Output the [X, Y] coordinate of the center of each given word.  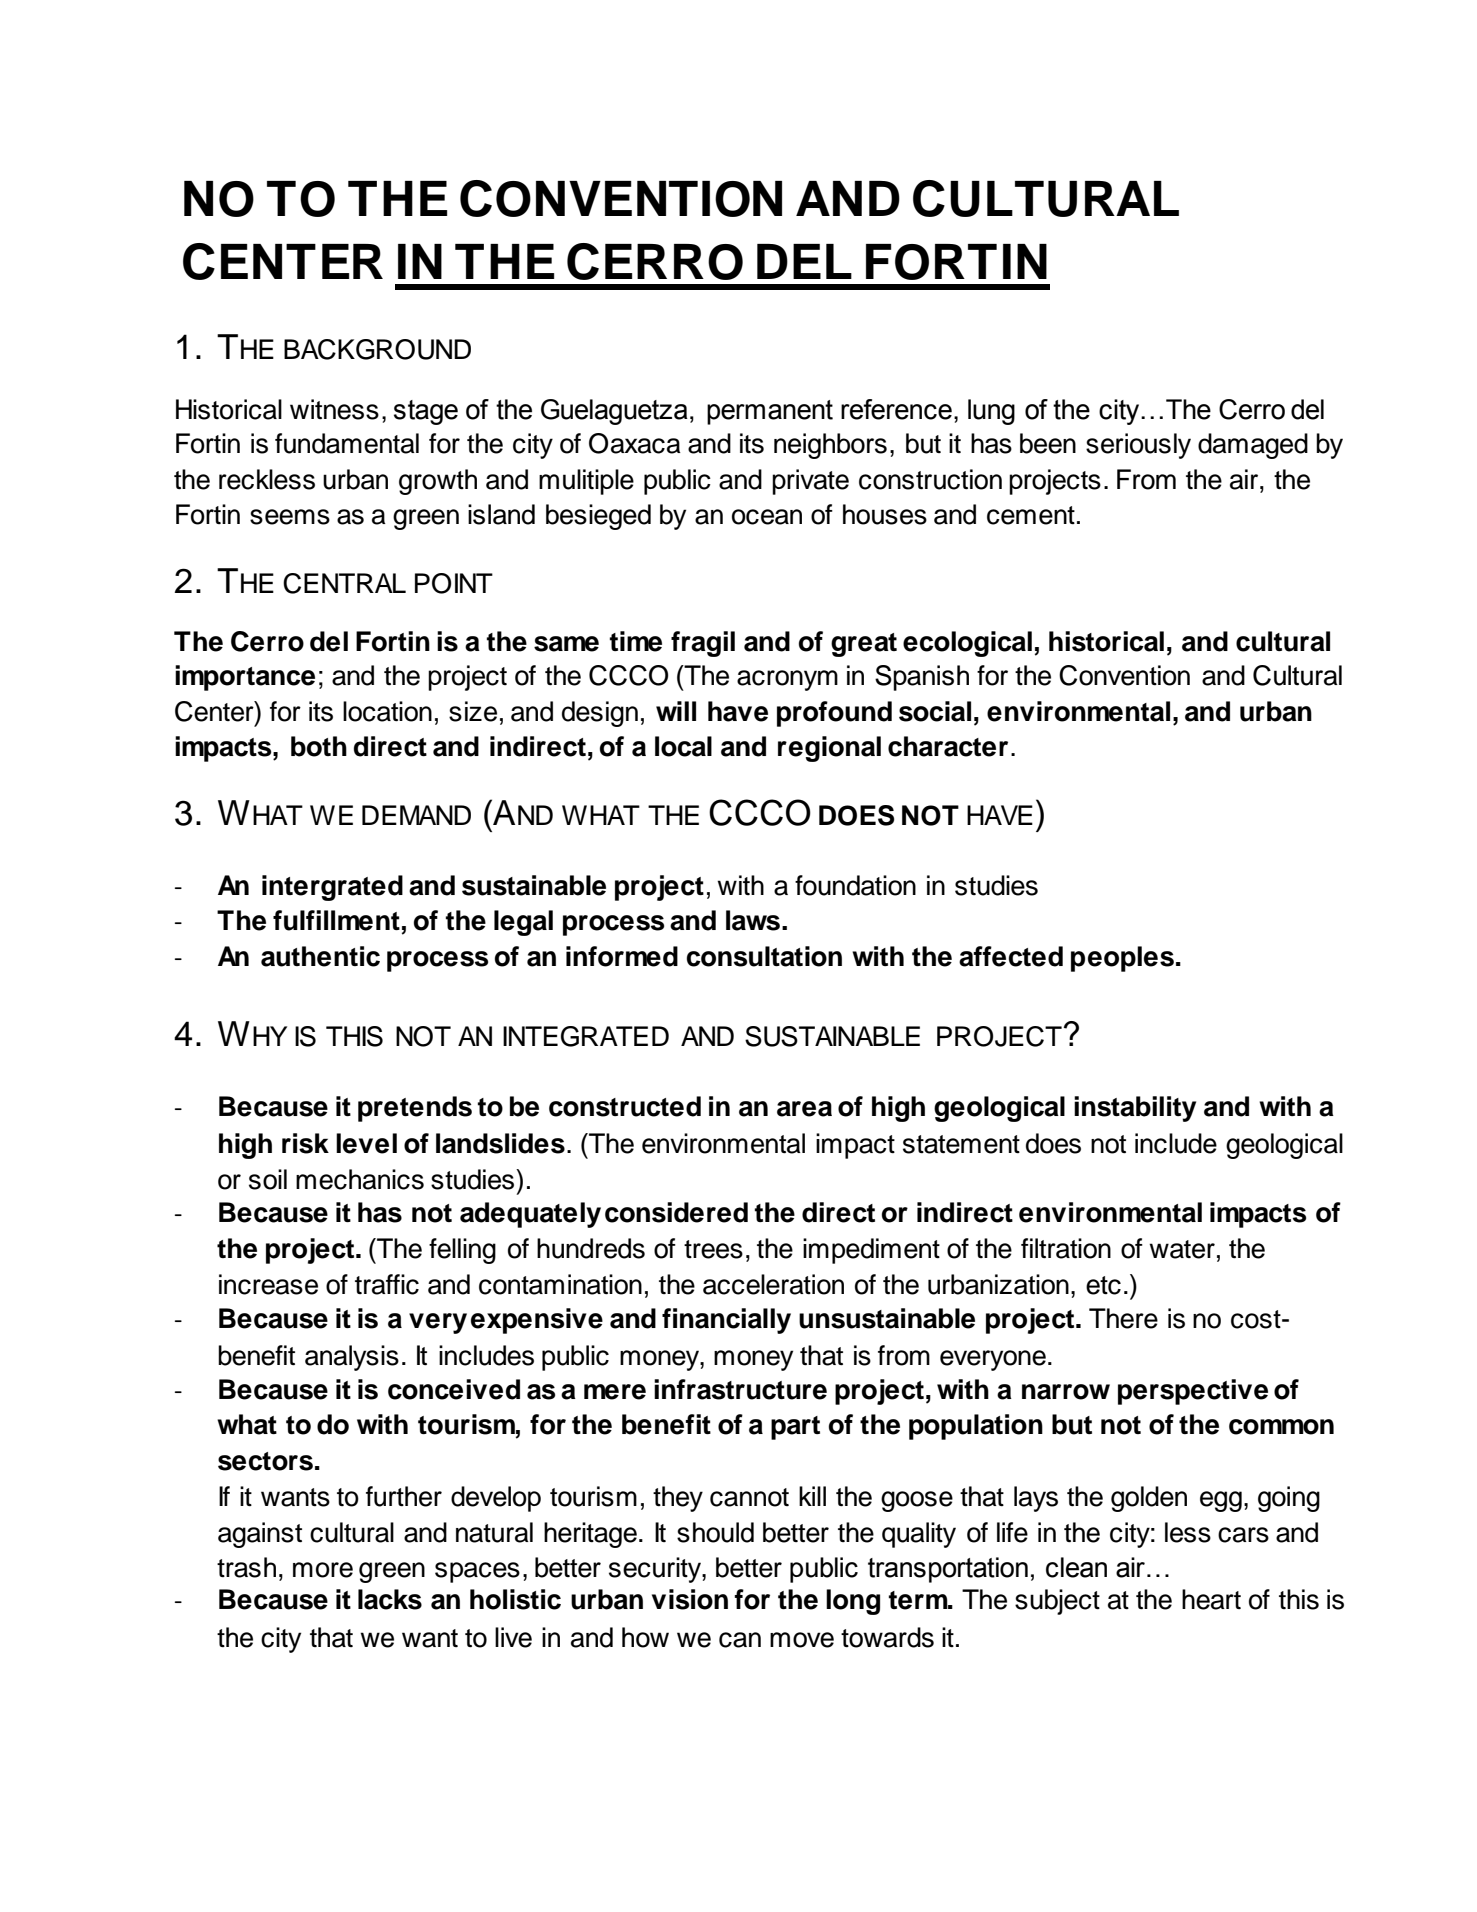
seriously [1138, 446]
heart [1211, 1599]
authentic [320, 956]
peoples [1122, 959]
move [802, 1640]
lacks [390, 1599]
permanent [770, 412]
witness [334, 409]
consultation [764, 956]
